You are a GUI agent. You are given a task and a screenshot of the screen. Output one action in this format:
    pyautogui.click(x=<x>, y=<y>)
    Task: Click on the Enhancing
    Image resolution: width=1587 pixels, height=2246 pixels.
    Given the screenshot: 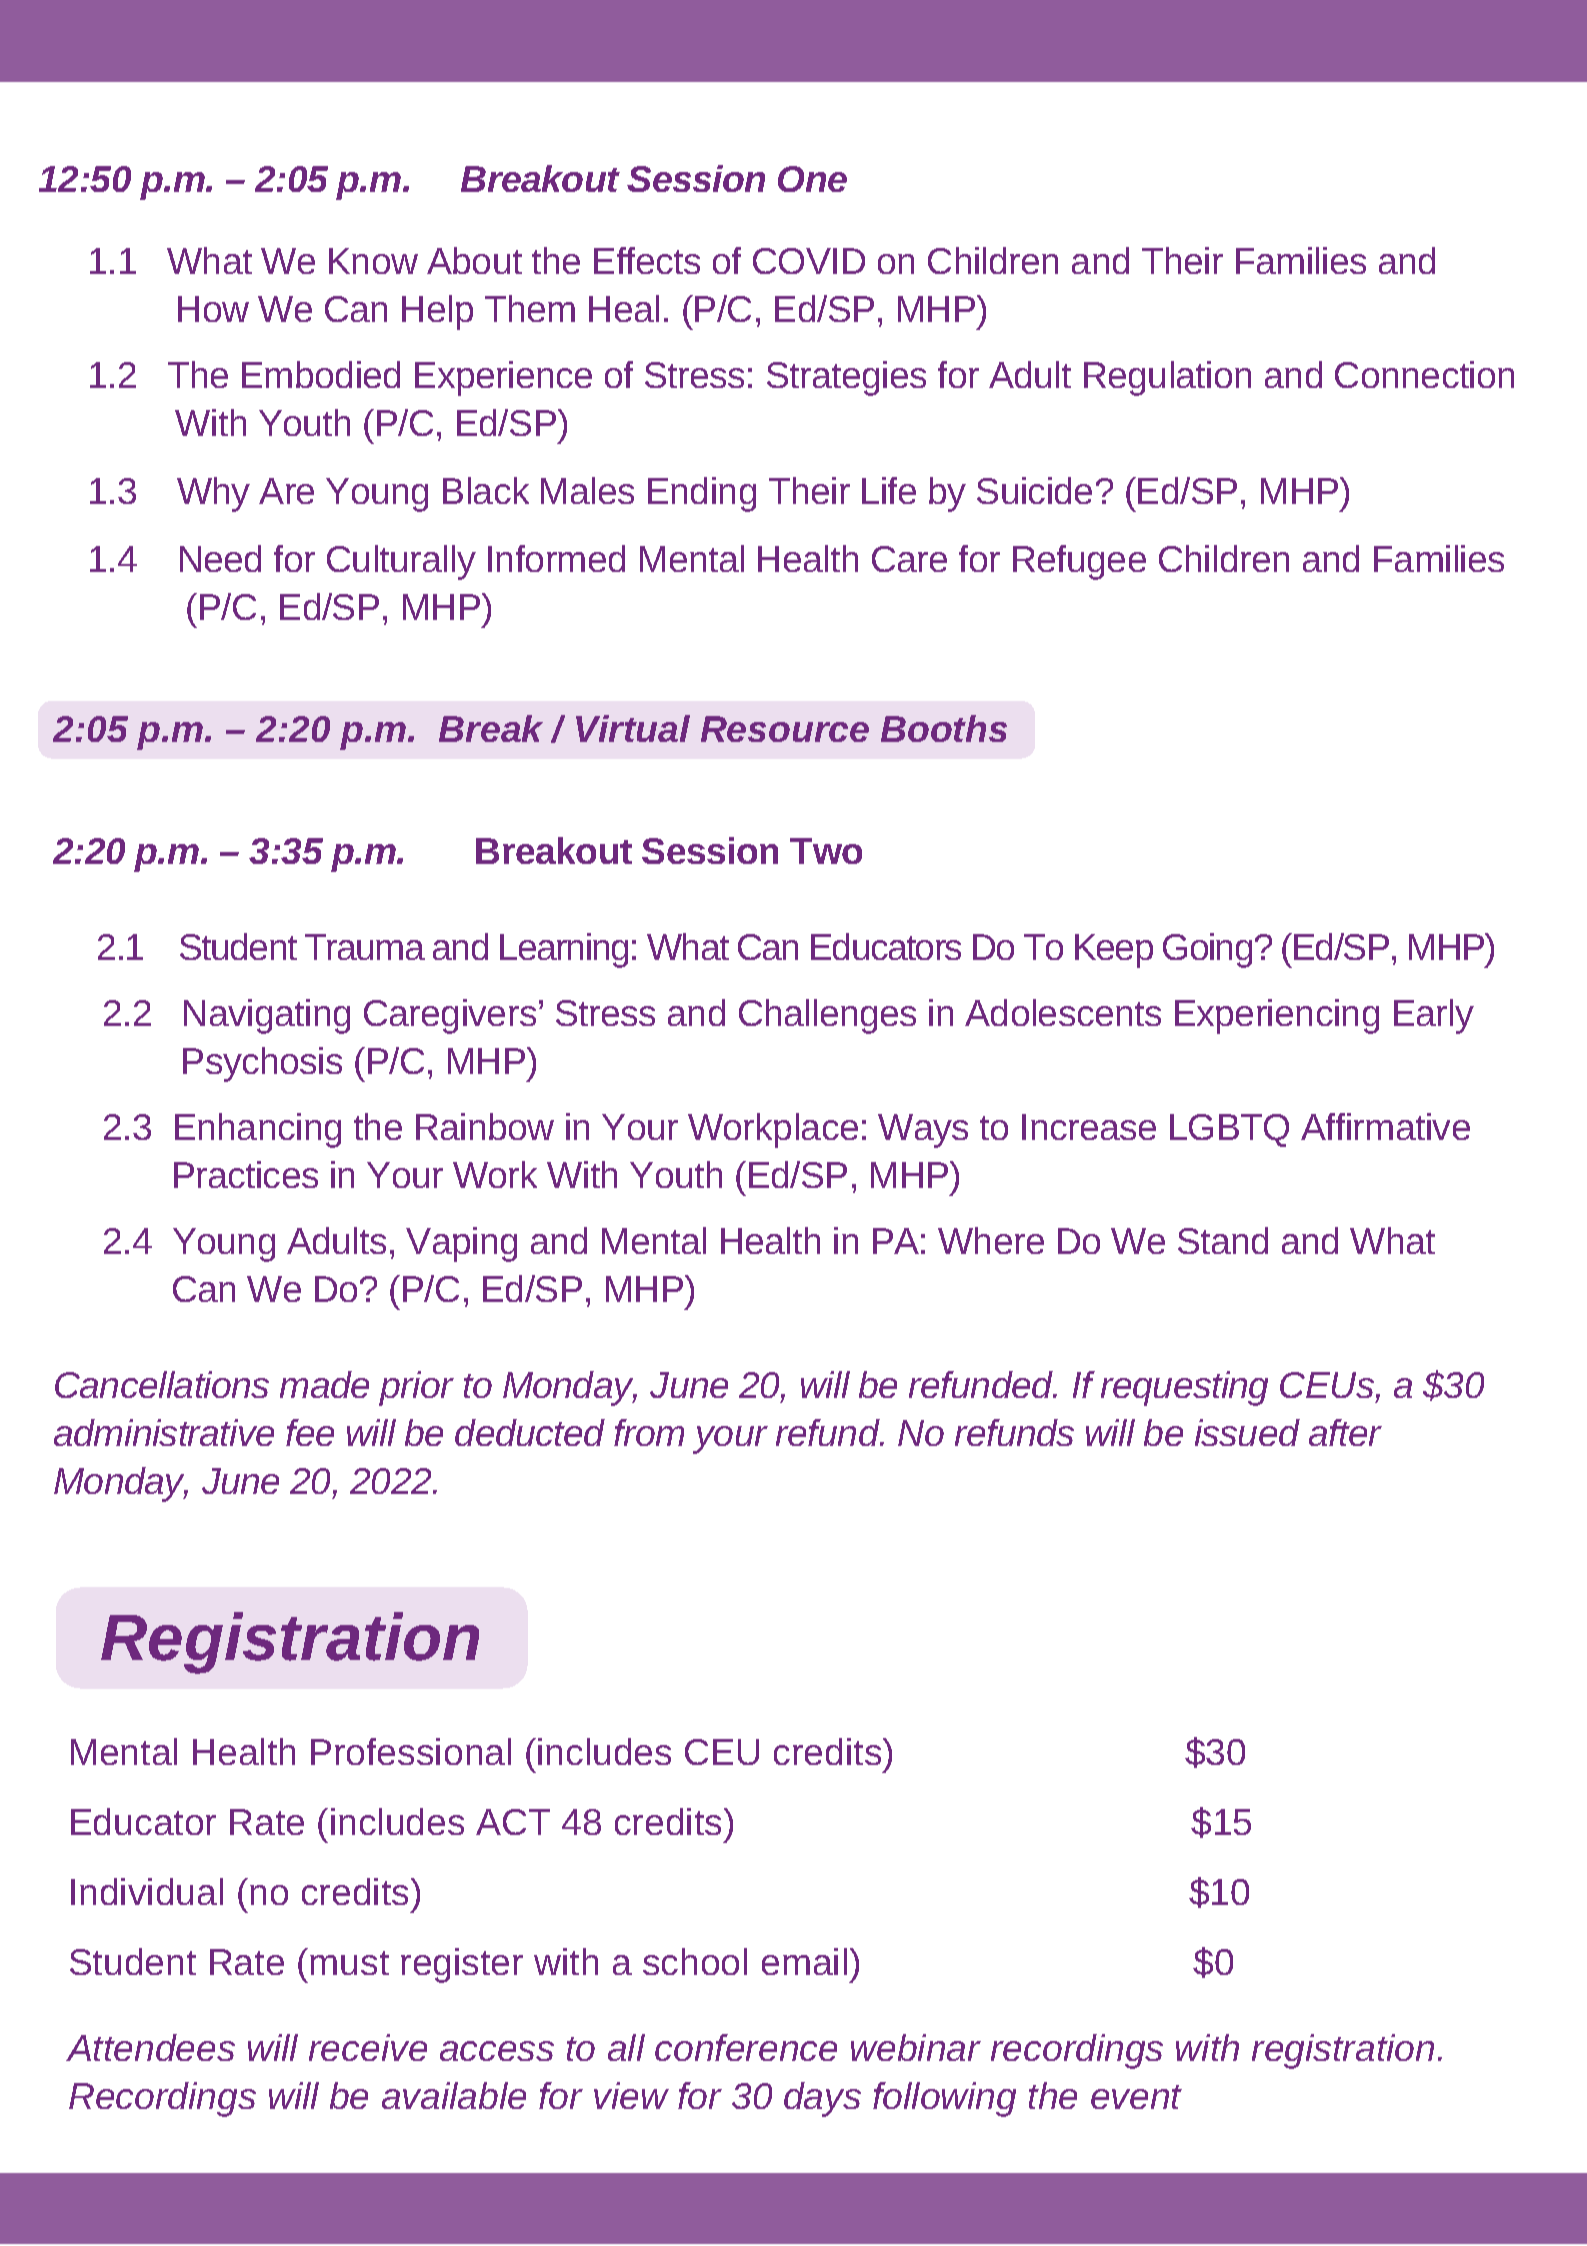 What is the action you would take?
    pyautogui.click(x=258, y=1130)
